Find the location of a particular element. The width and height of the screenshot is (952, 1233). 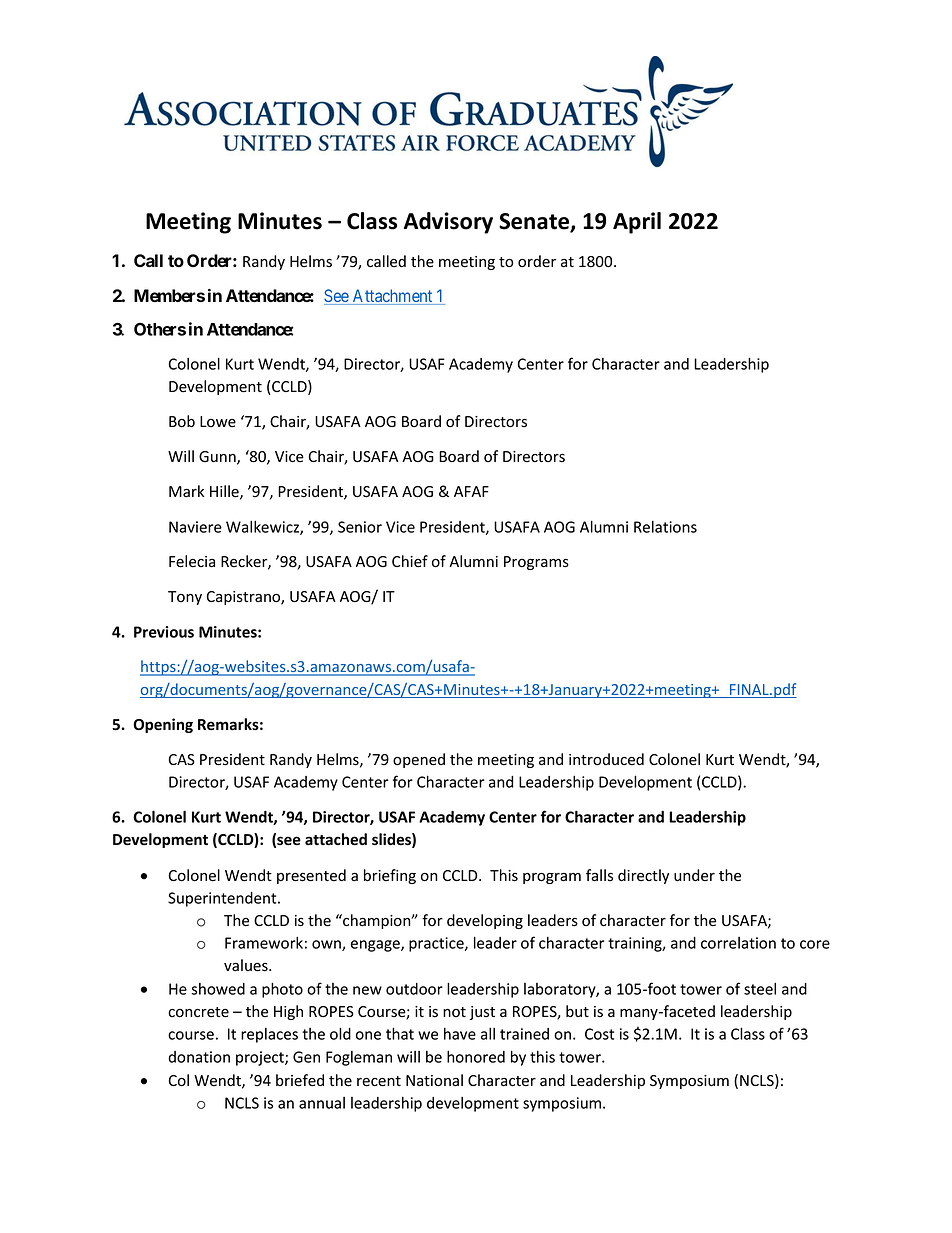

Advisory is located at coordinates (448, 223).
